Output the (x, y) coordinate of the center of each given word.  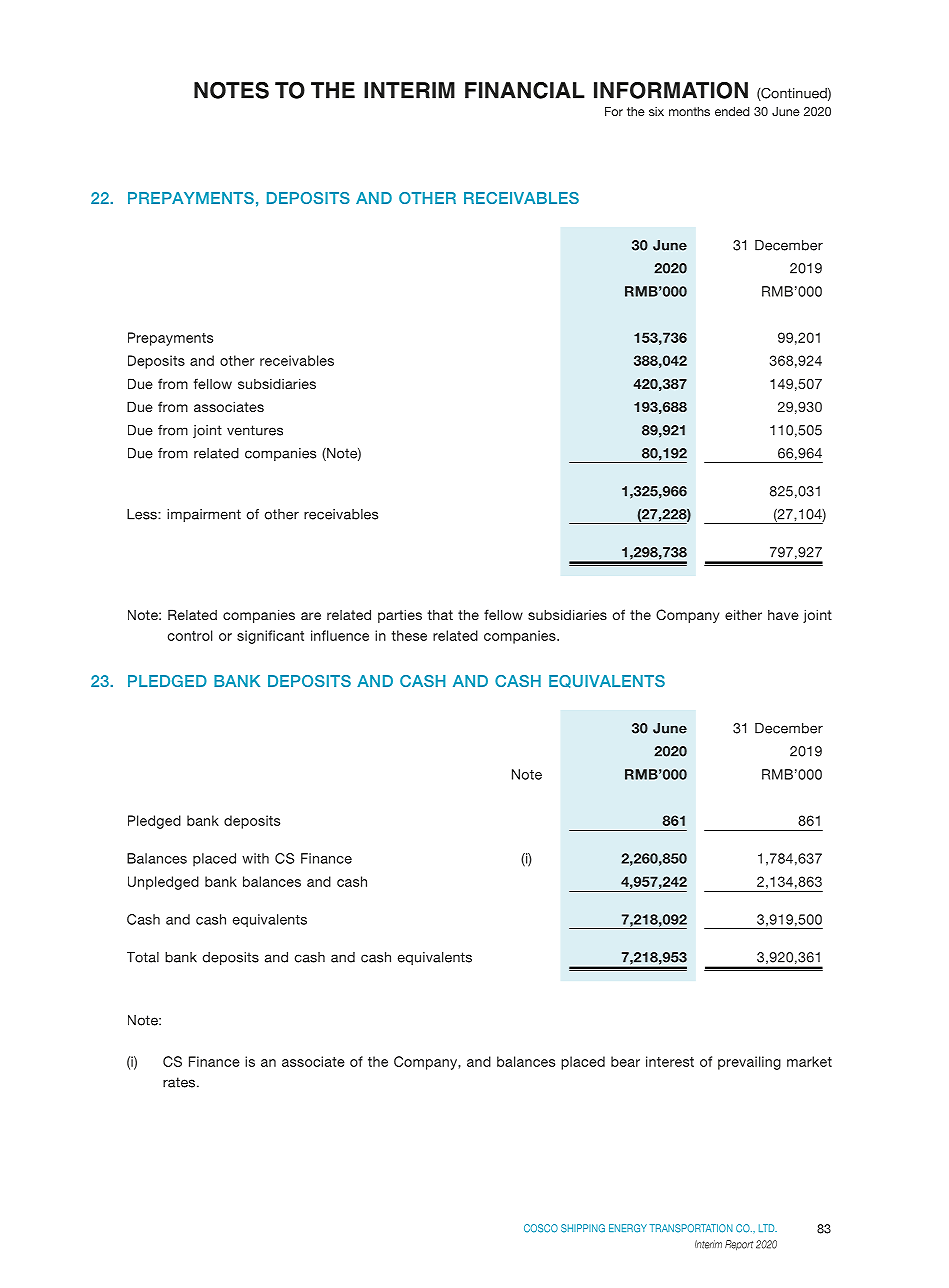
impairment (204, 515)
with (255, 858)
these (409, 635)
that (440, 615)
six (656, 111)
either (743, 614)
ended (732, 111)
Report (739, 1245)
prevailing (749, 1063)
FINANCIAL (525, 90)
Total (143, 957)
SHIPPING (583, 1228)
